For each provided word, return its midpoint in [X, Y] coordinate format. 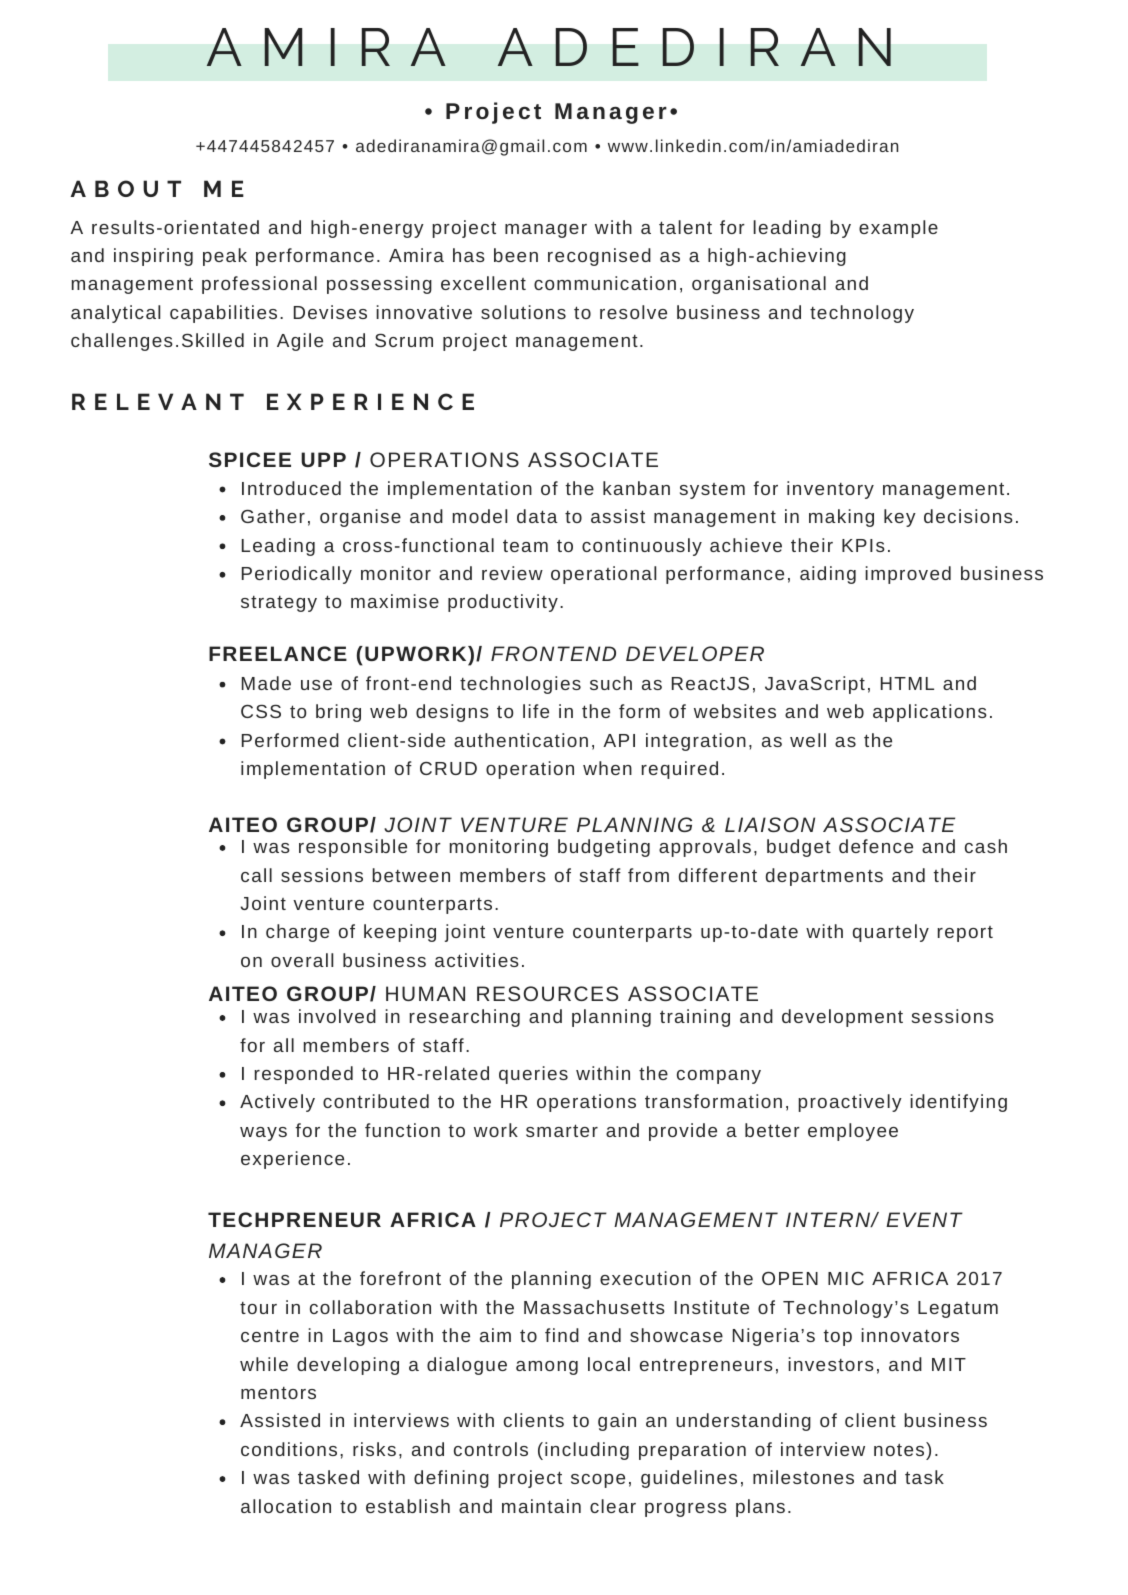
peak [225, 257]
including [587, 1451]
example [898, 229]
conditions [289, 1449]
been [516, 255]
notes [900, 1449]
